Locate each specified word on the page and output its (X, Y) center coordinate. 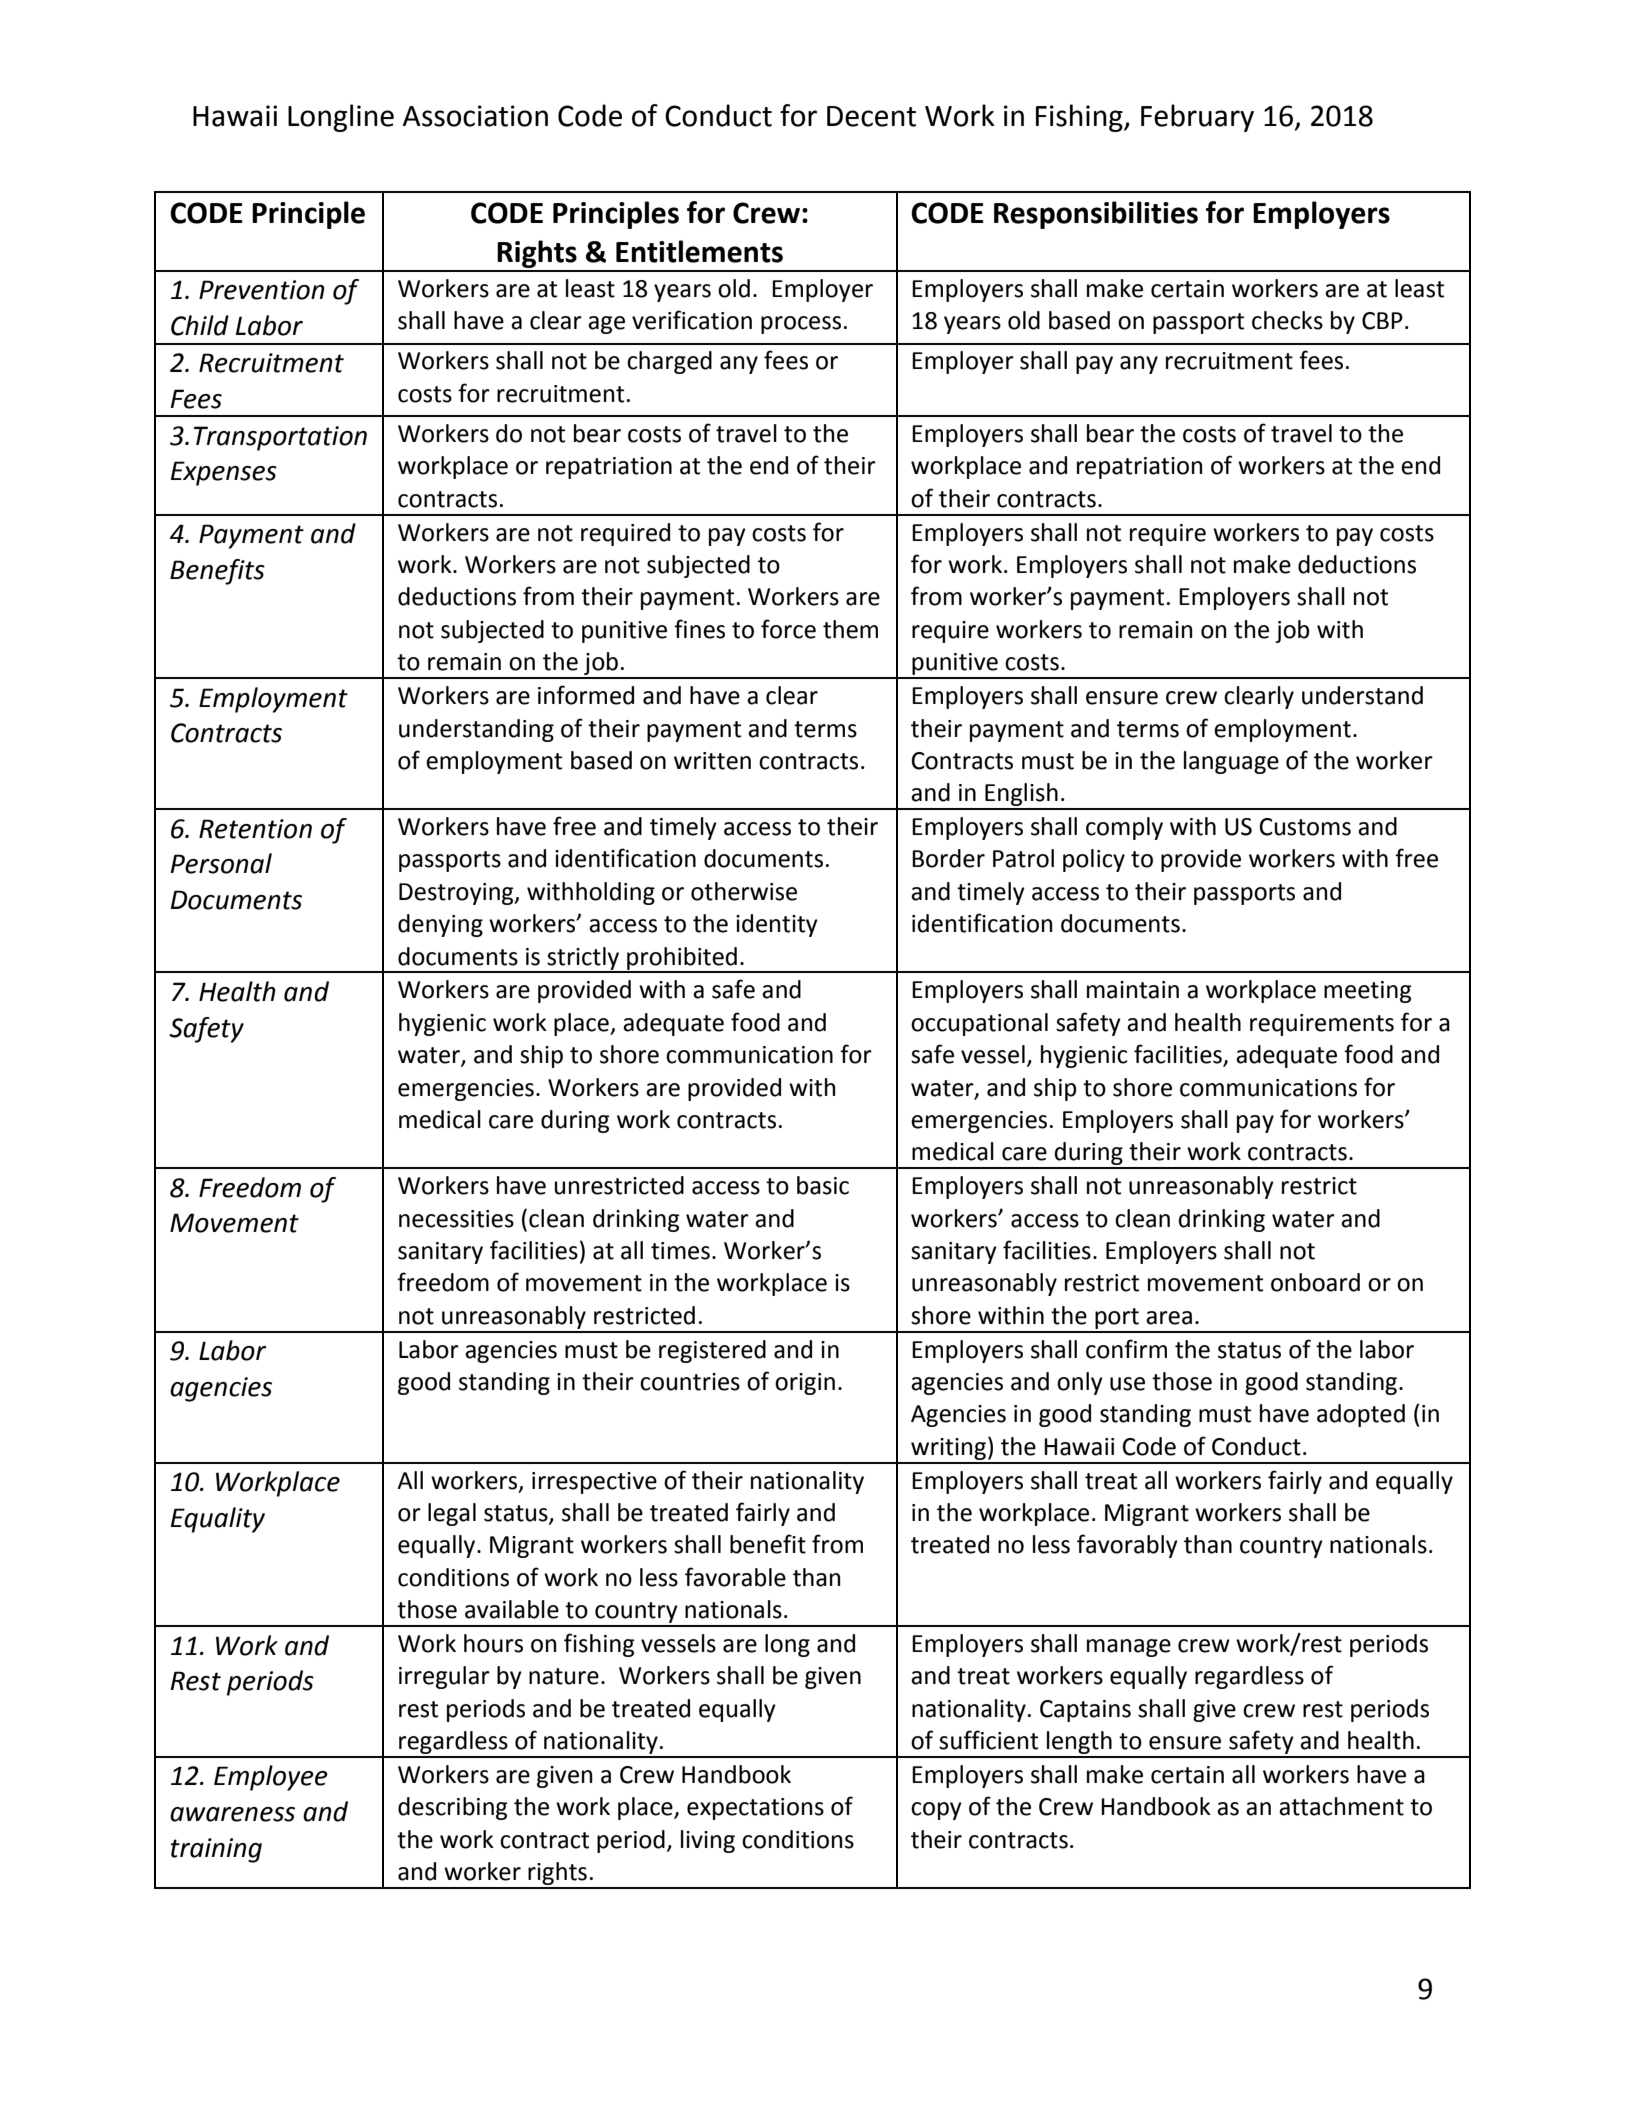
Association (475, 116)
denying (440, 925)
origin (805, 1384)
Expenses (224, 473)
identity (777, 925)
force (788, 629)
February (1197, 118)
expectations (755, 1809)
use (1127, 1384)
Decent (871, 116)
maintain (1133, 990)
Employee (271, 1778)
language (1231, 762)
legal (452, 1514)
